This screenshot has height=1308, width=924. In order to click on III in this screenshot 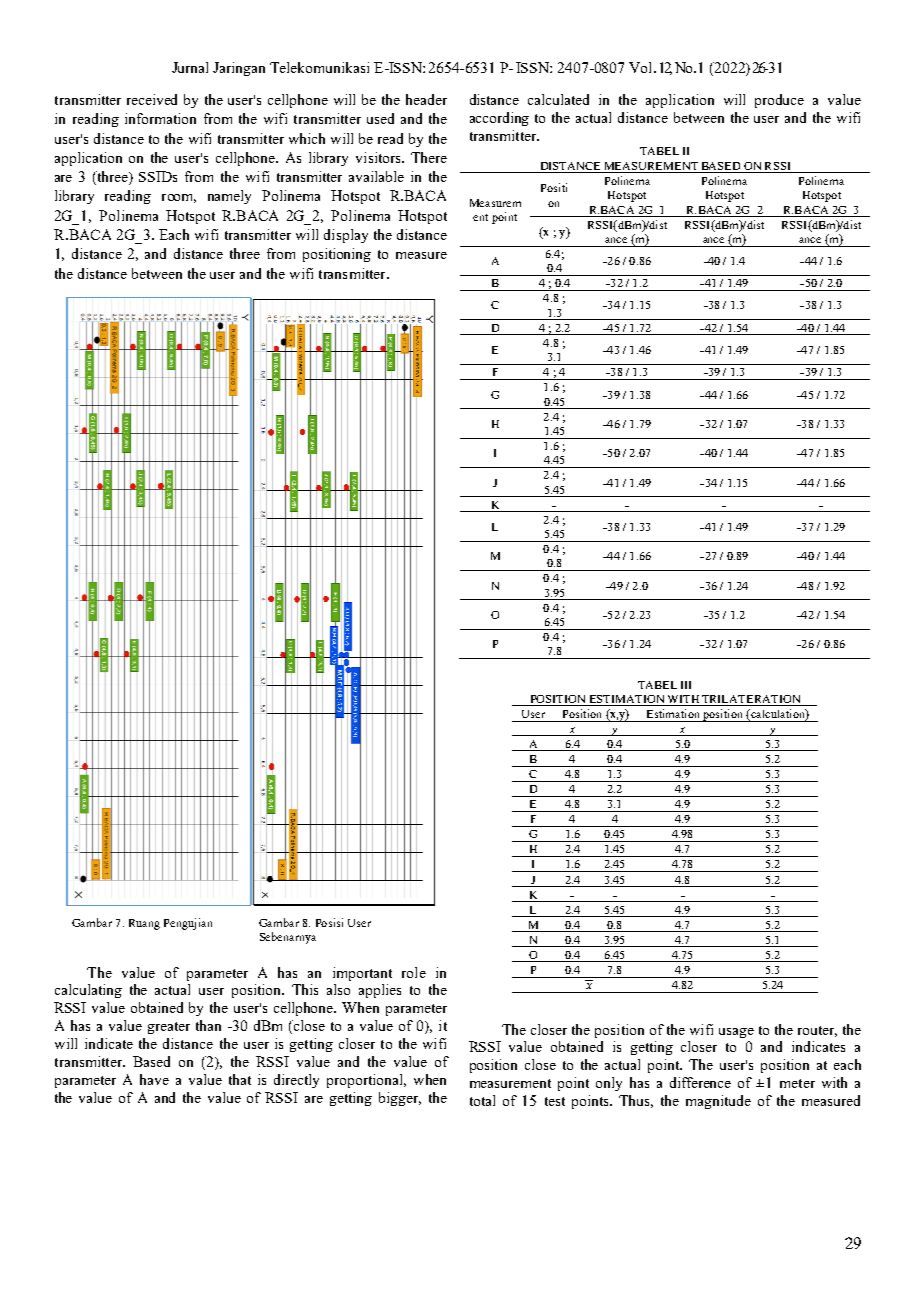, I will do `click(686, 685)`.
